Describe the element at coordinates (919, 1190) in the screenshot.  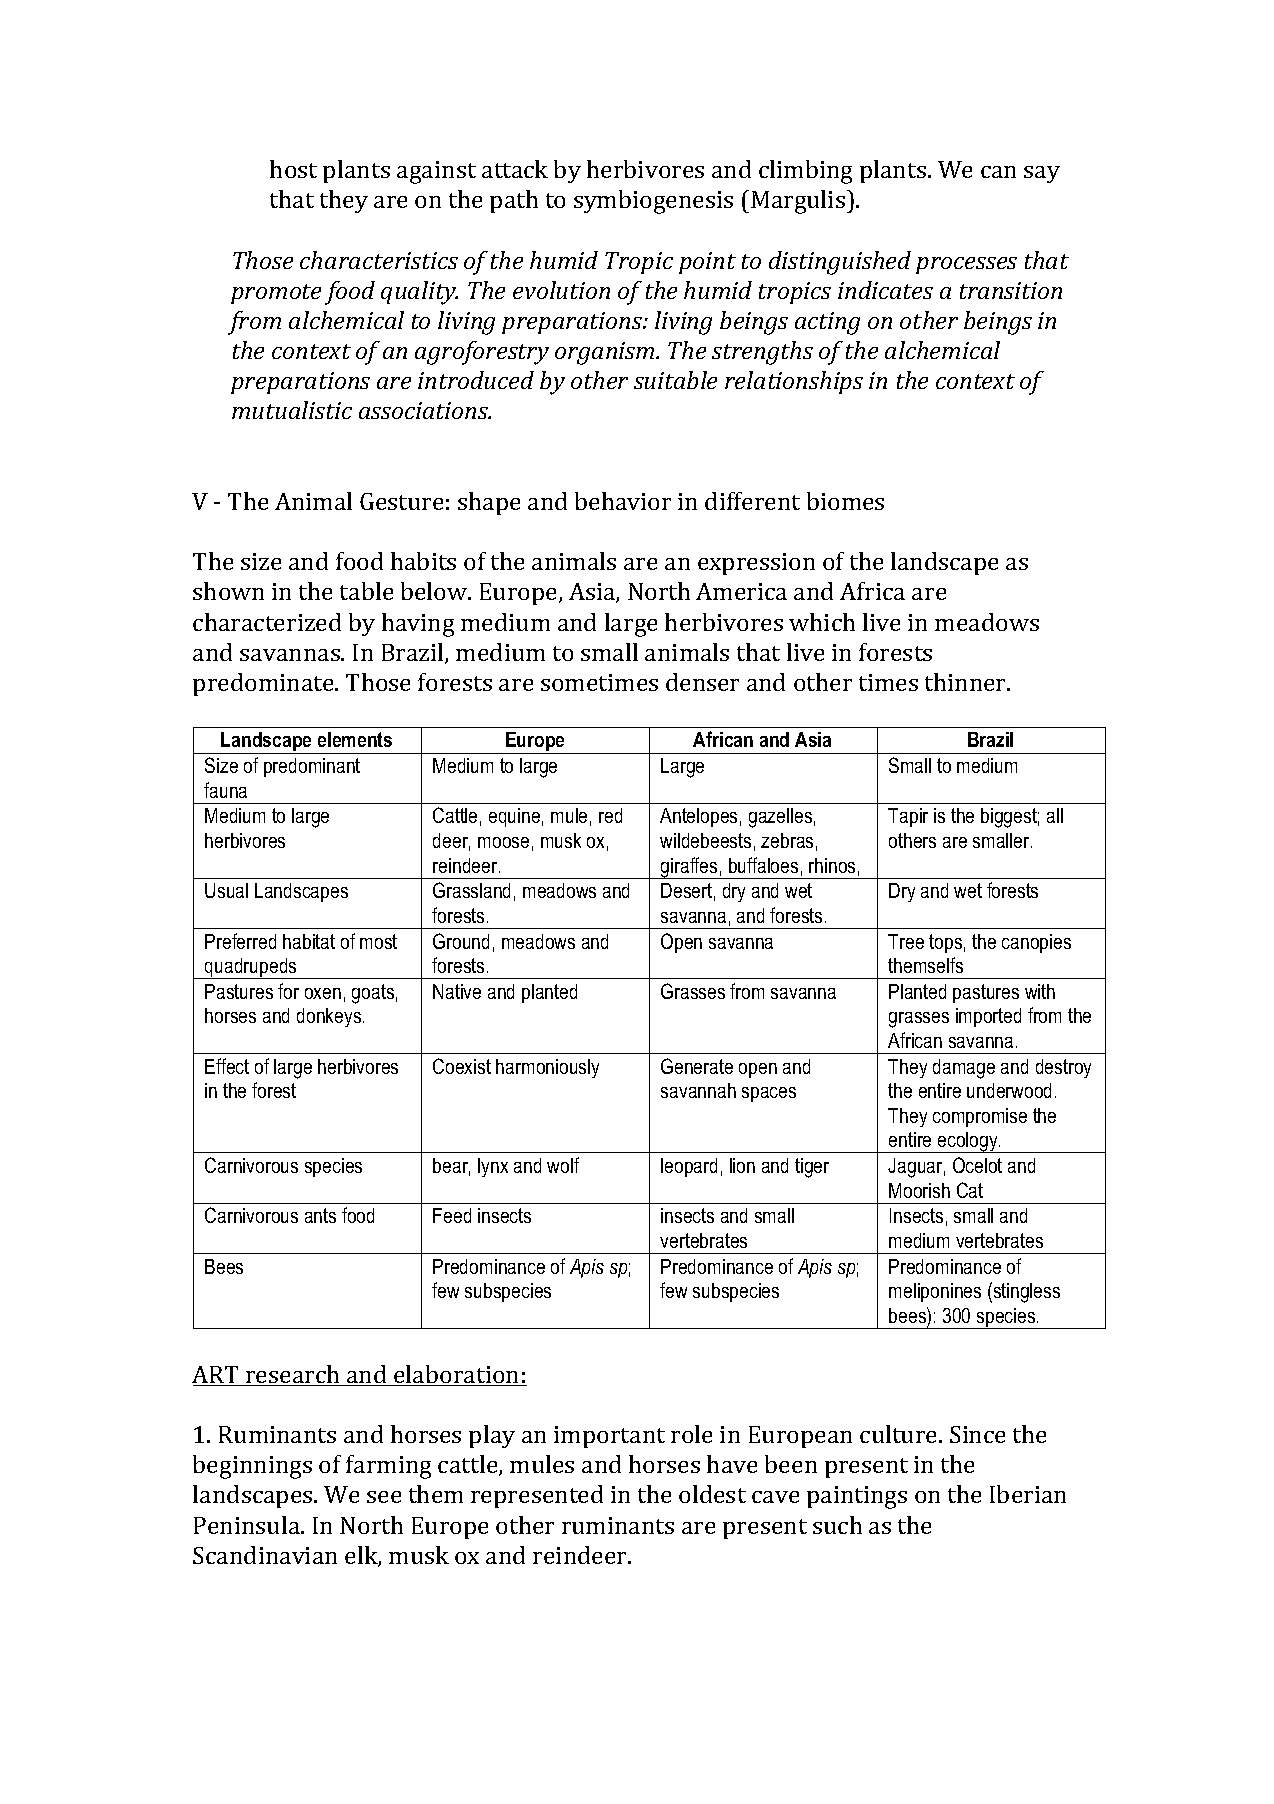
I see `Moorish` at that location.
